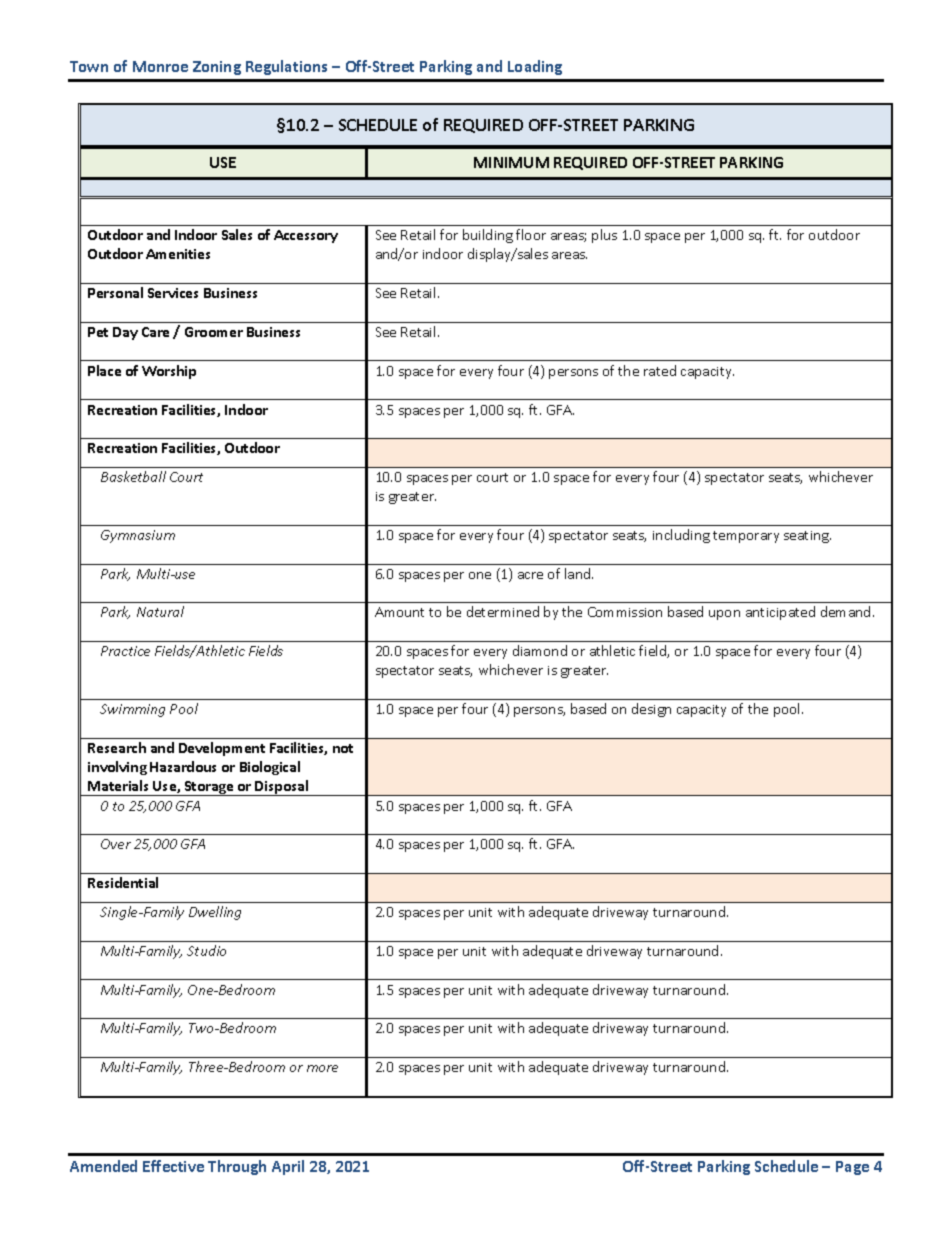 This screenshot has height=1233, width=952. I want to click on Loading, so click(535, 67).
